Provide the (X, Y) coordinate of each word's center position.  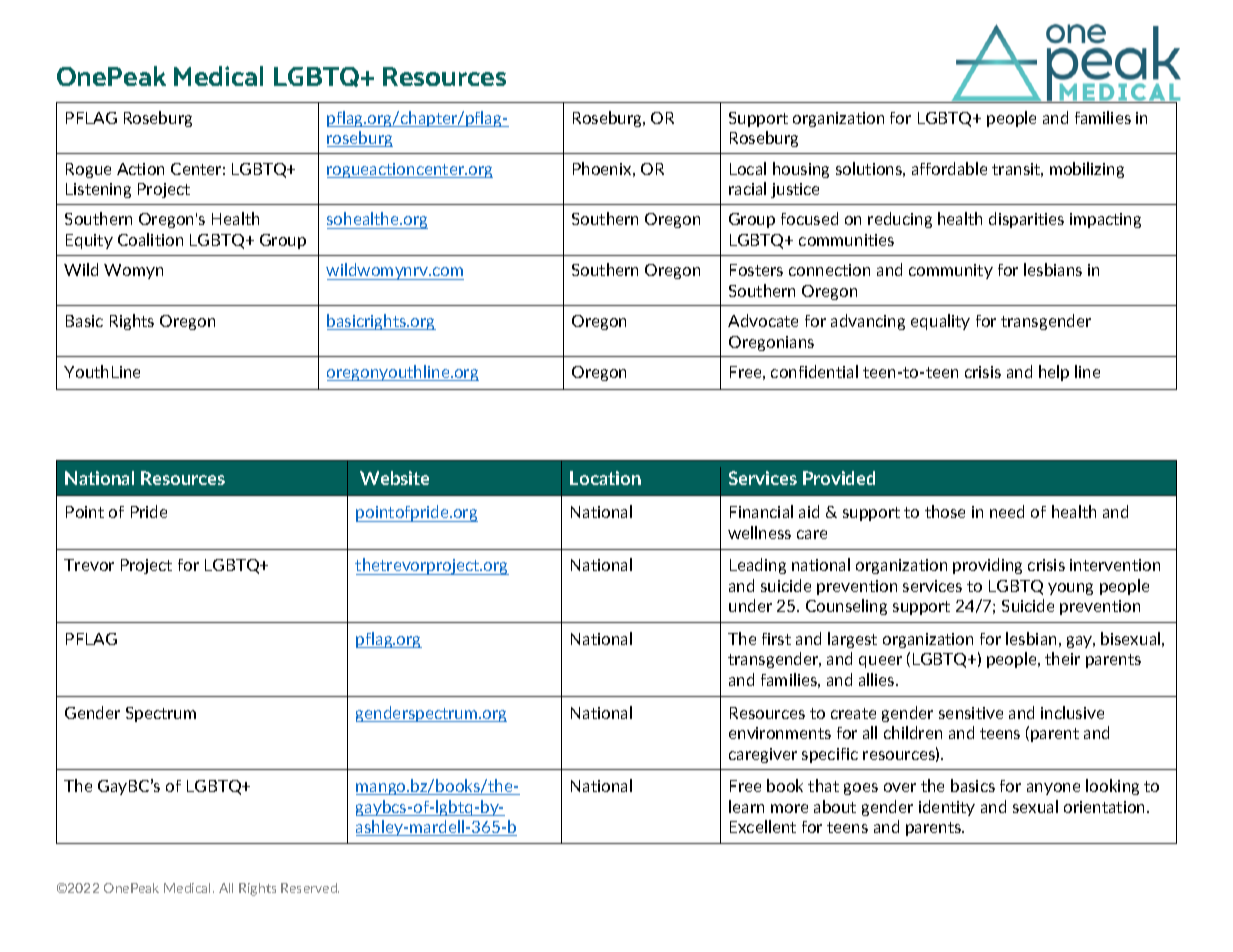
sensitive (971, 713)
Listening (98, 190)
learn (746, 806)
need (1007, 511)
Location (605, 478)
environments (780, 733)
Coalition (150, 239)
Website (394, 478)
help (1054, 373)
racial (747, 188)
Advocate (763, 320)
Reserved (310, 888)
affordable (949, 168)
